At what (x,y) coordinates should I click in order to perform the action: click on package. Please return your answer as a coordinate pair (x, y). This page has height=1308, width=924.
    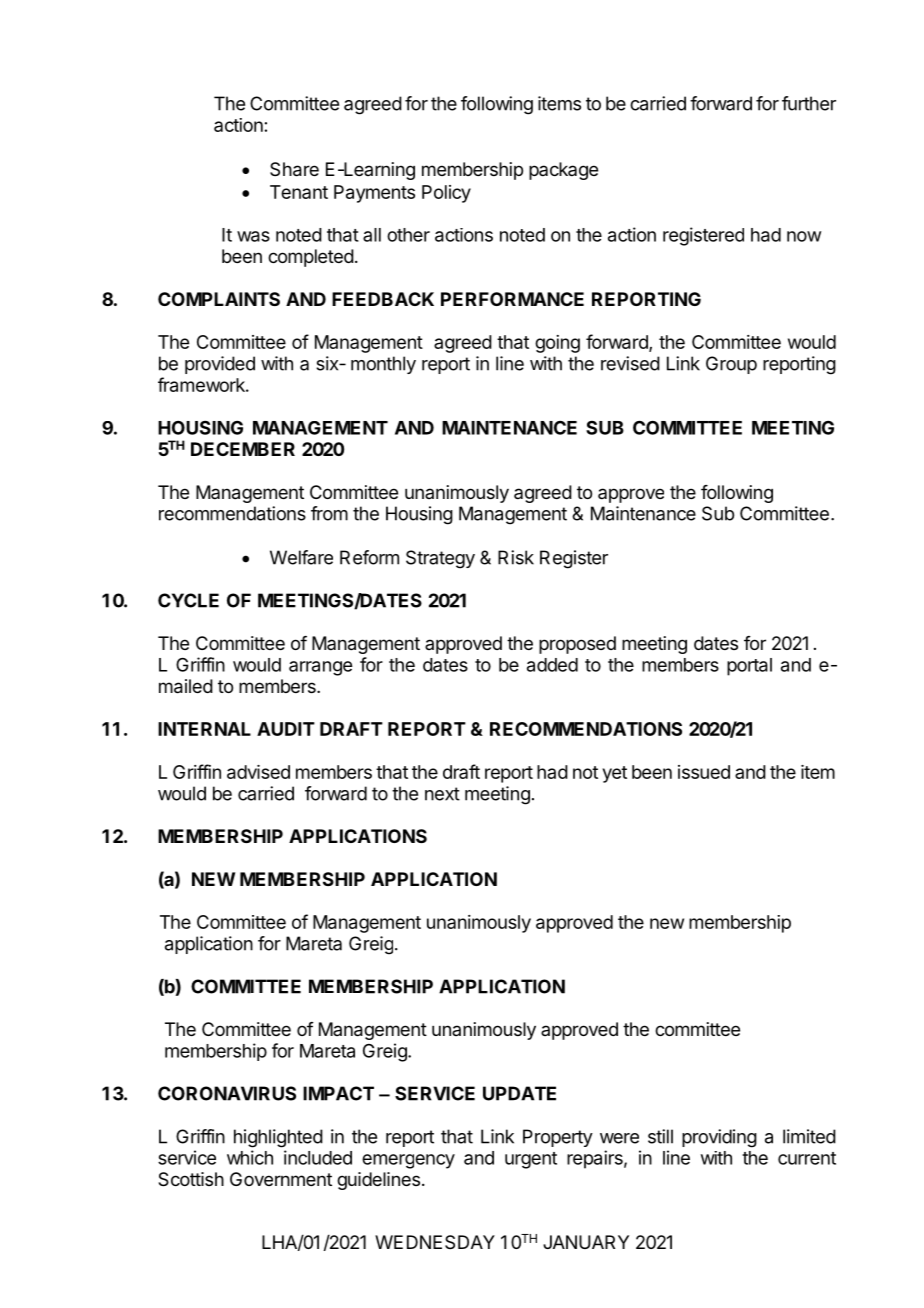
    Looking at the image, I should click on (563, 171).
